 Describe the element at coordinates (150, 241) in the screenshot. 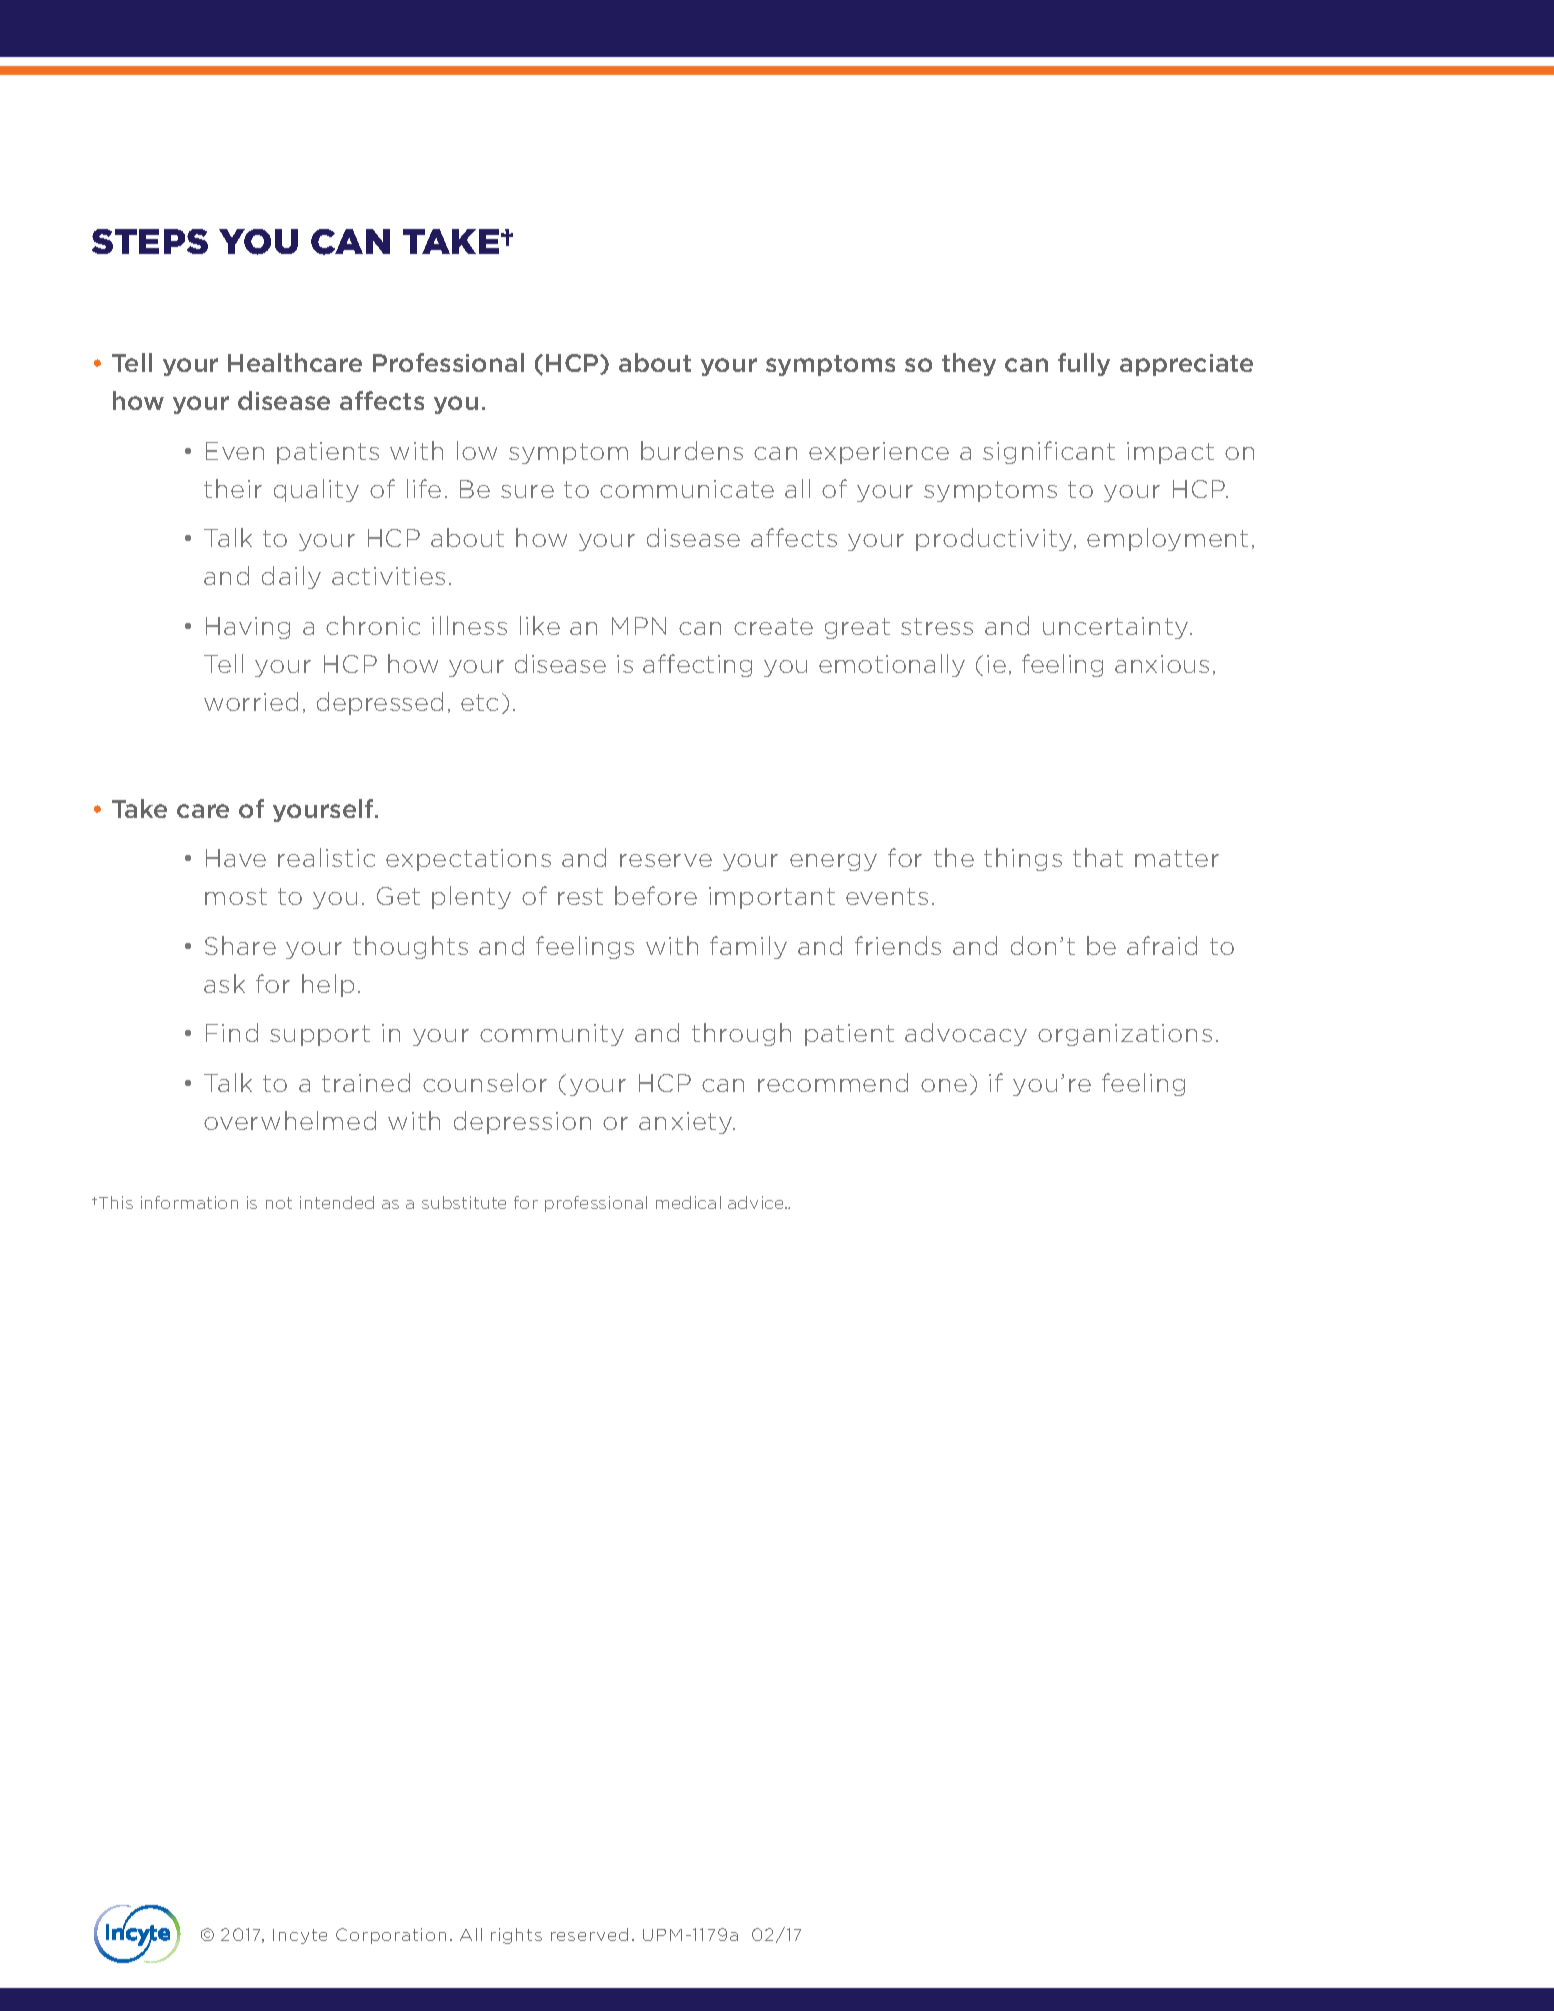

I see `STEPS` at that location.
